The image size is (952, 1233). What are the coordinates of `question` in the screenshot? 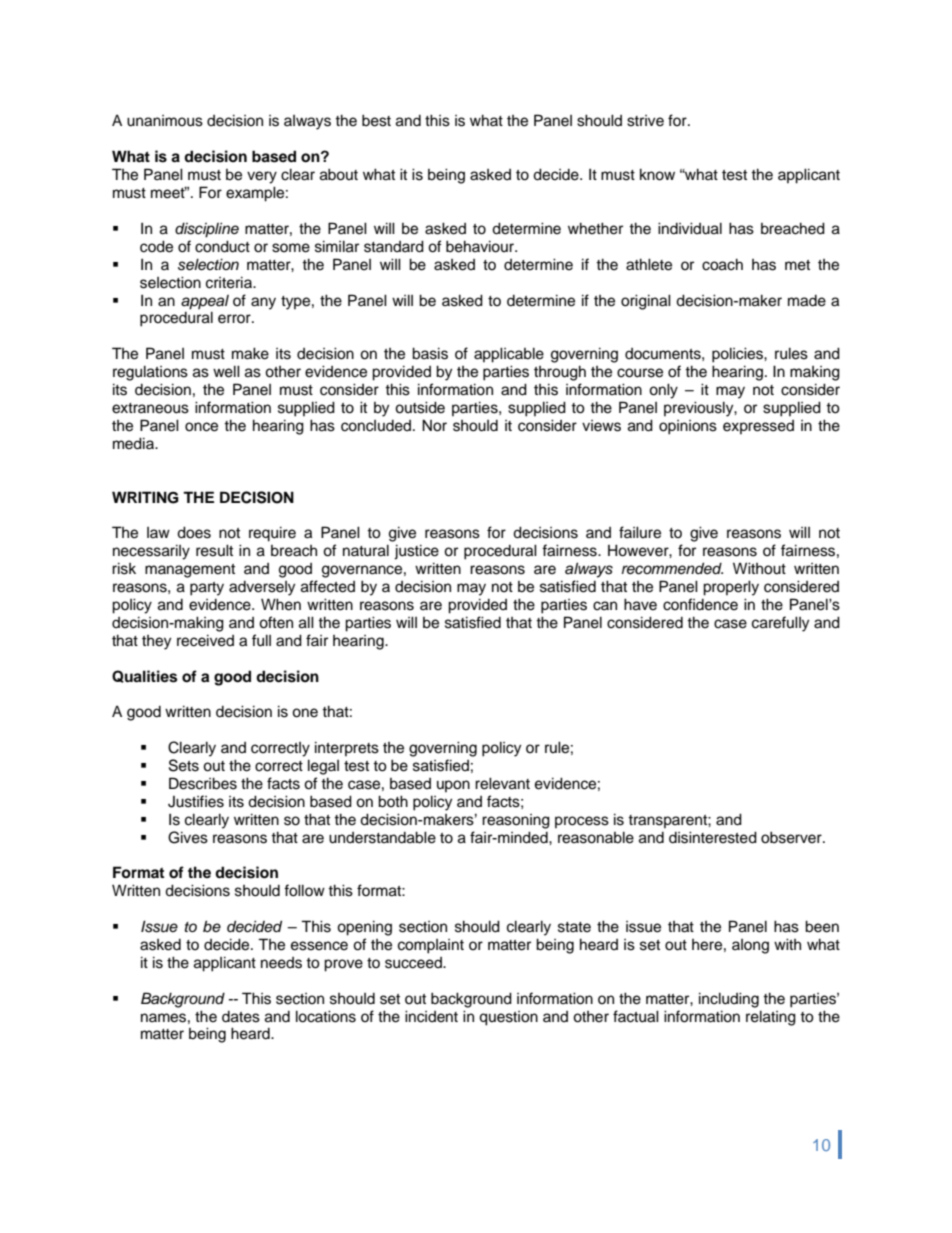 It's located at (508, 1018).
